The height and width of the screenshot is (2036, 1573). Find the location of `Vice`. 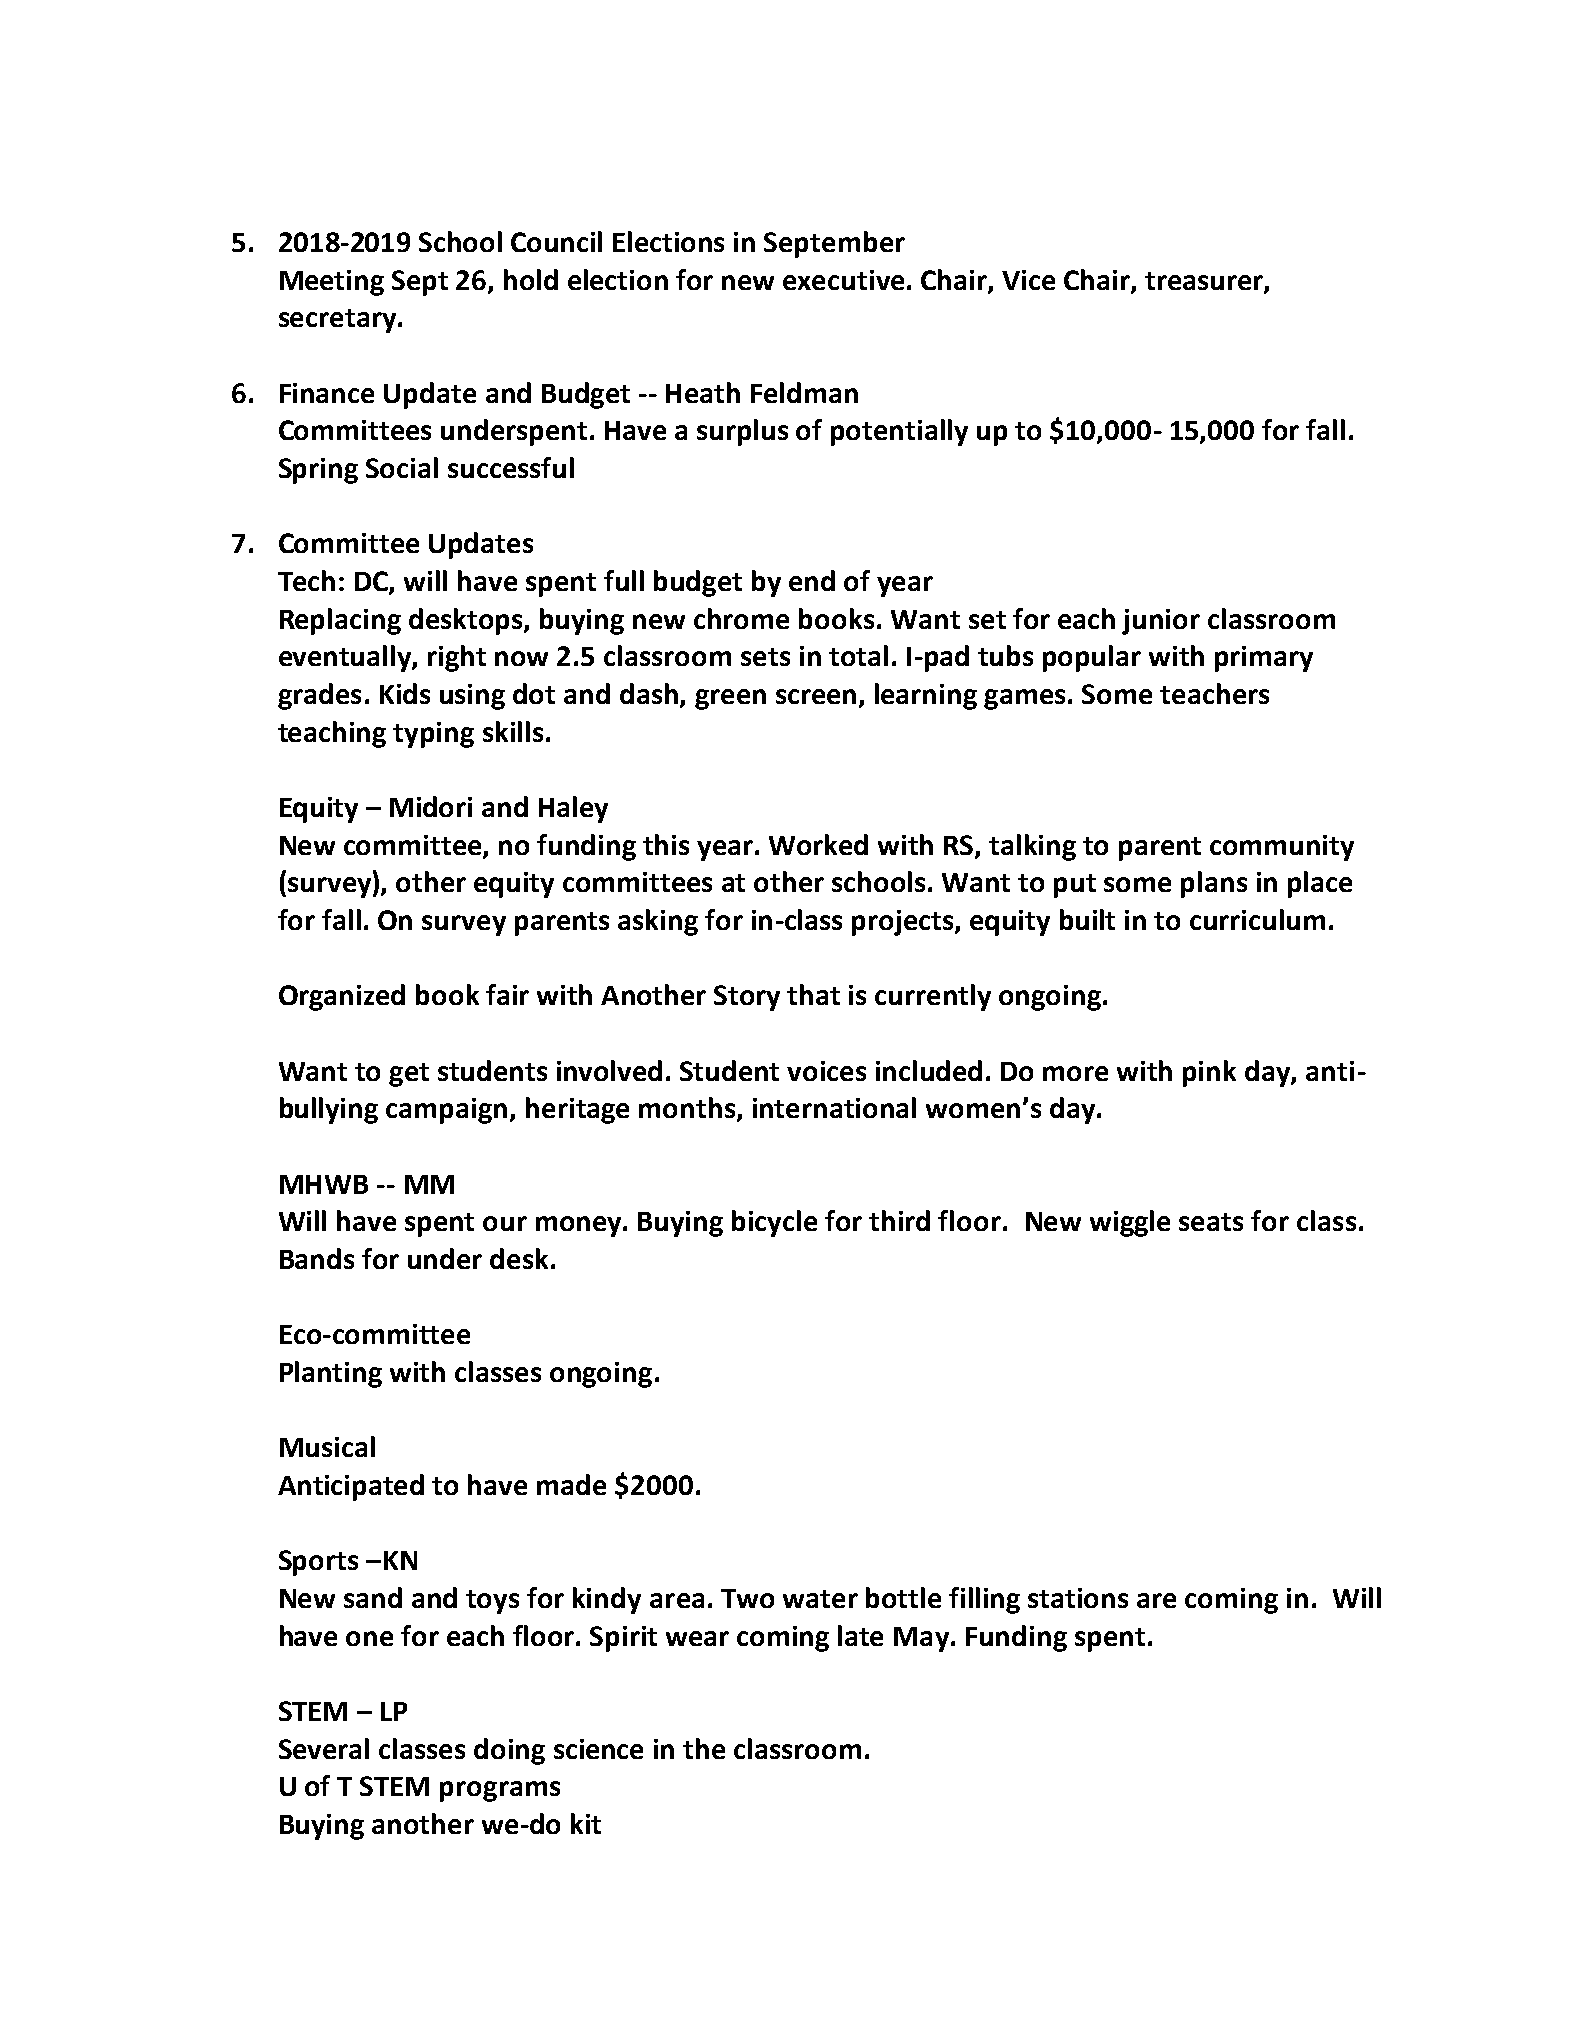

Vice is located at coordinates (1028, 280).
